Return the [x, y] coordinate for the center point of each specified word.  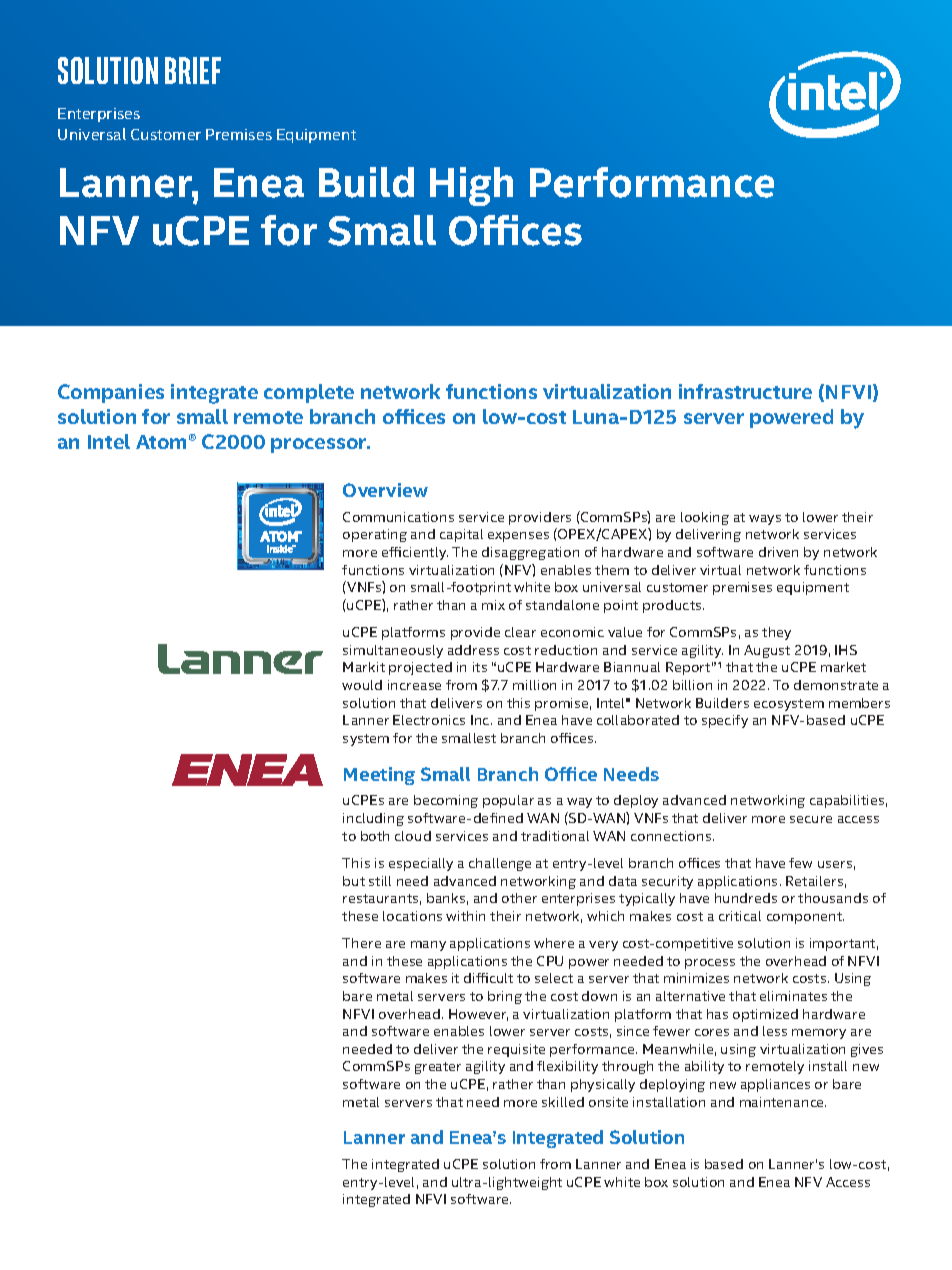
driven [778, 552]
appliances [775, 1085]
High [471, 186]
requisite [516, 1050]
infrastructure [745, 391]
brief [193, 70]
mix [493, 605]
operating [375, 535]
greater [438, 1068]
